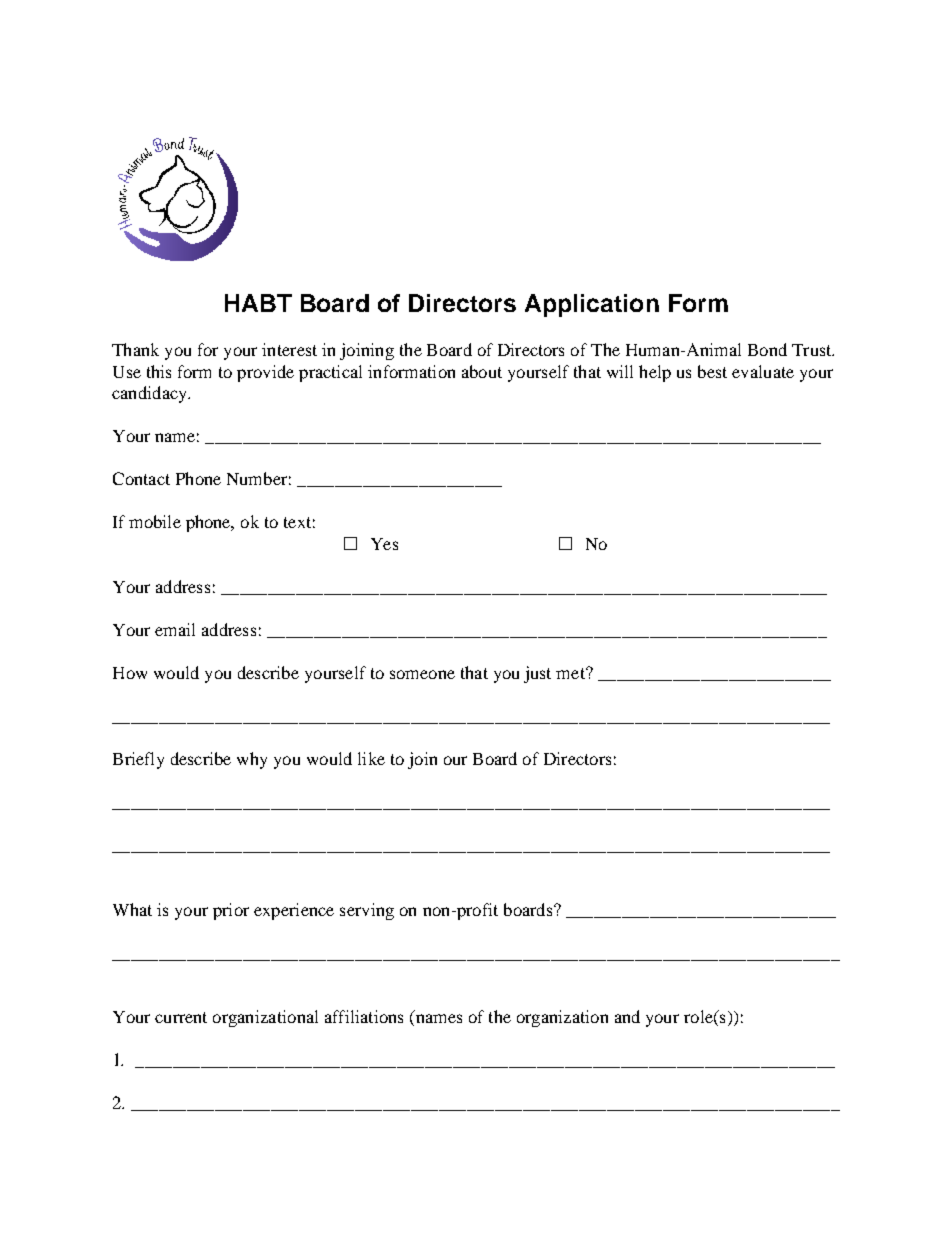 The width and height of the screenshot is (952, 1233). I want to click on just, so click(537, 674).
